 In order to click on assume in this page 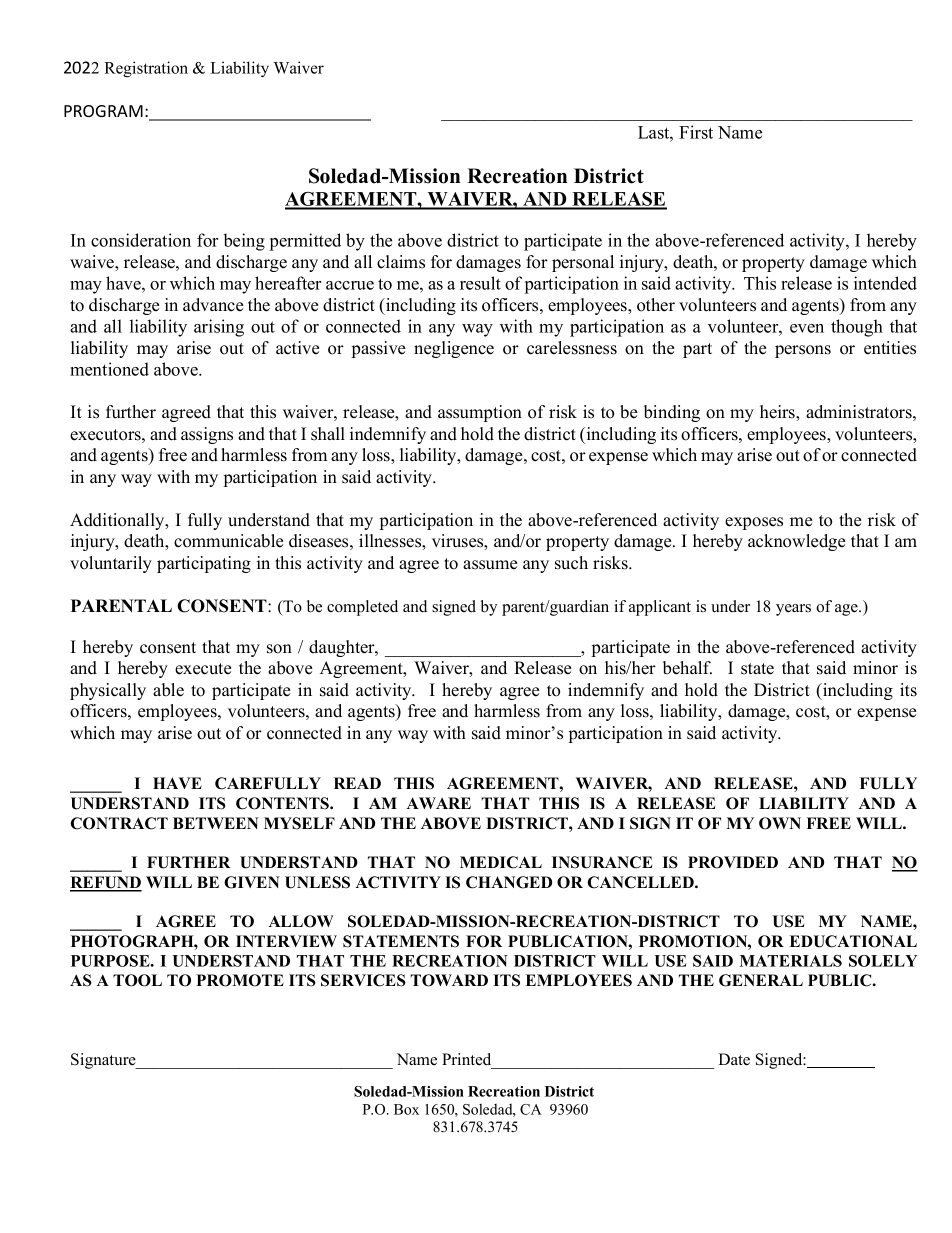, I will do `click(490, 565)`.
